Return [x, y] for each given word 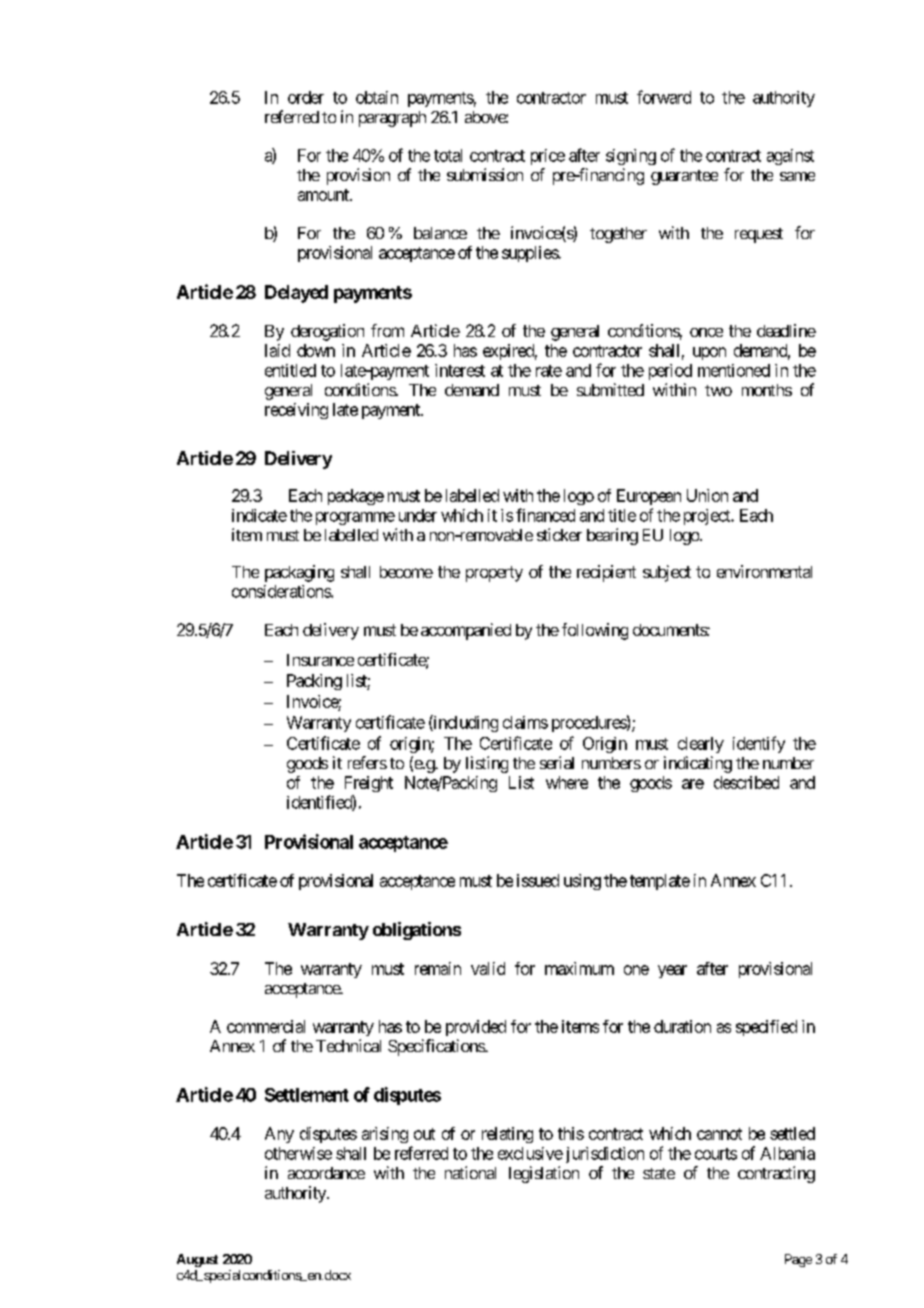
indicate [259, 515]
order [306, 97]
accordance [326, 1173]
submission [485, 174]
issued [538, 880]
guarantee [684, 177]
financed [545, 515]
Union [707, 495]
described [746, 782]
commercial [266, 1026]
